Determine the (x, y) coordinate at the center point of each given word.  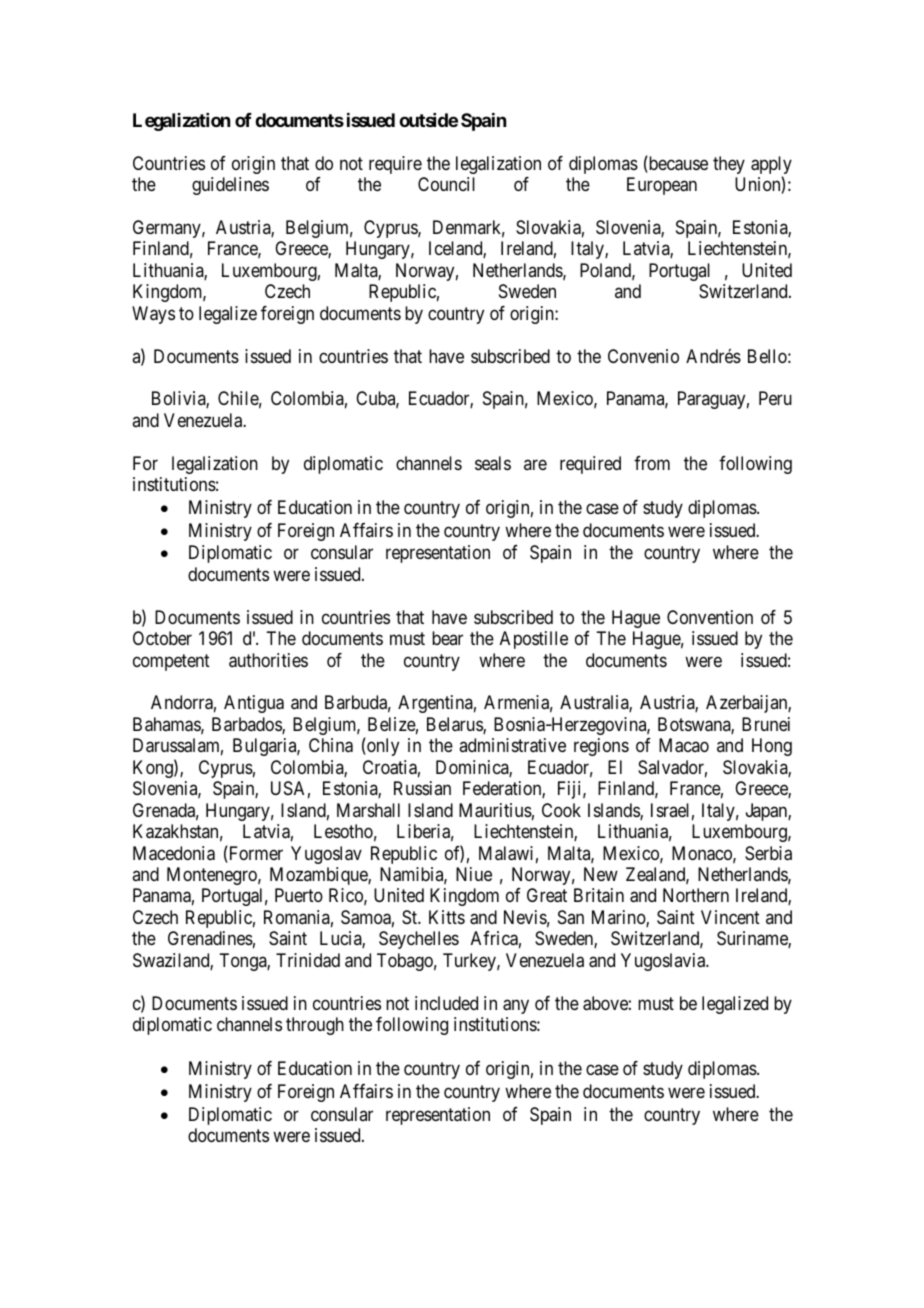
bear (447, 638)
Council (446, 184)
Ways (153, 315)
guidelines (230, 186)
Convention (710, 617)
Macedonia (174, 853)
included (446, 1003)
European (662, 186)
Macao (684, 745)
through (315, 1026)
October (162, 638)
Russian (422, 788)
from (652, 463)
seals (493, 463)
